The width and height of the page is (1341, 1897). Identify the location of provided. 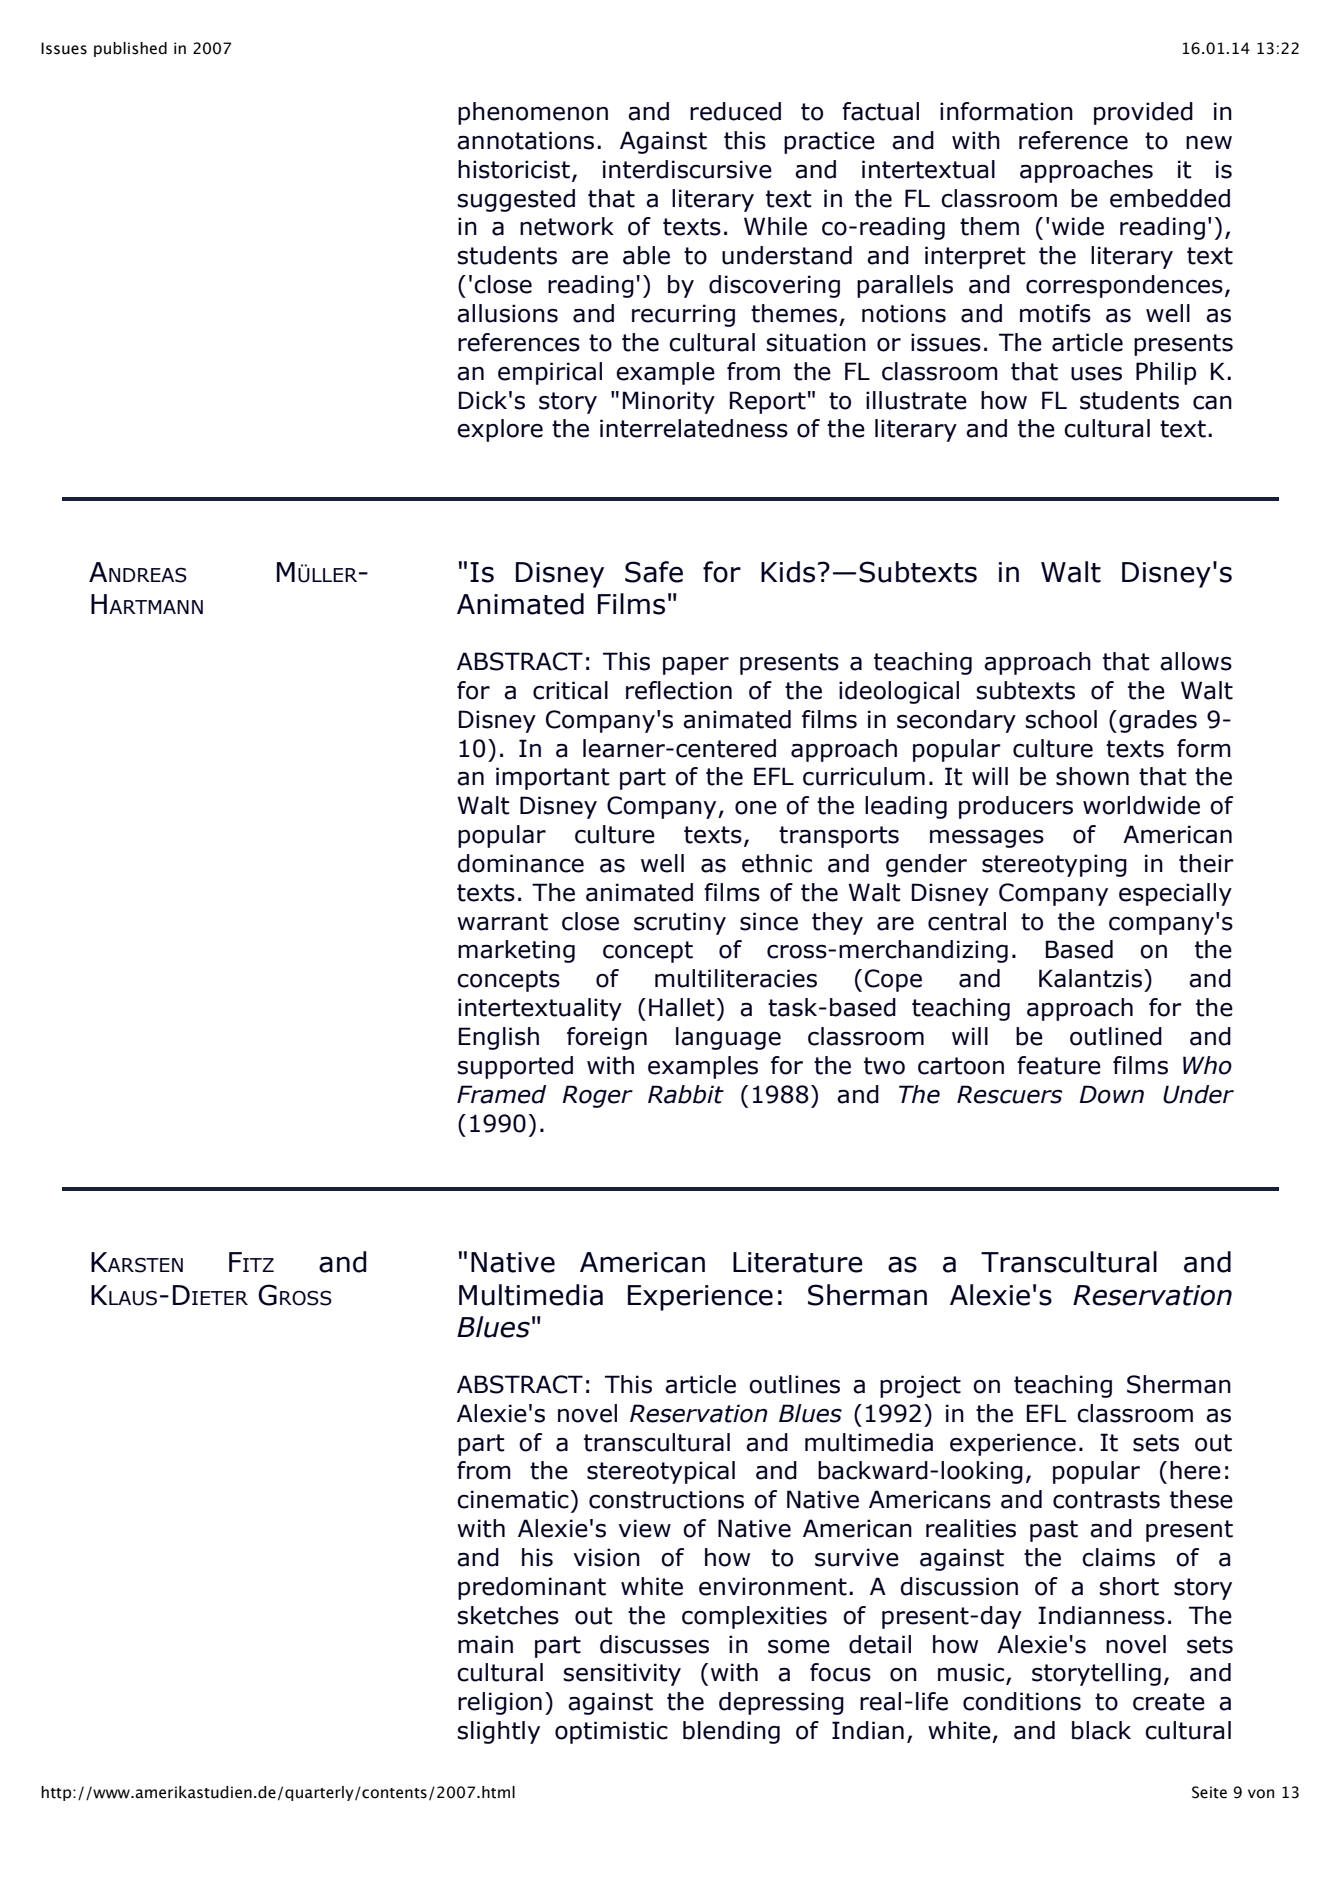
(1143, 113).
